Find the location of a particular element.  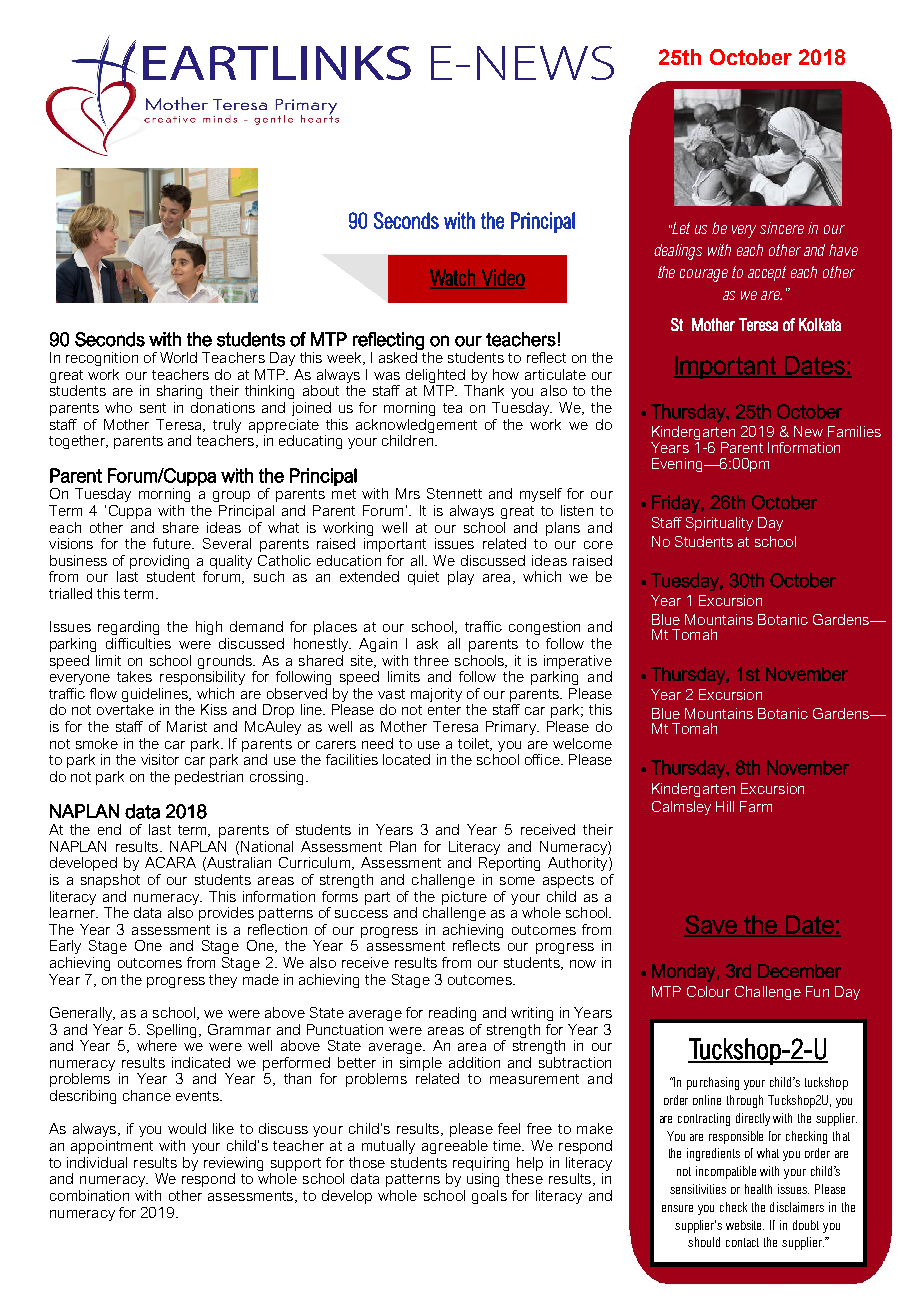

providing is located at coordinates (159, 563).
